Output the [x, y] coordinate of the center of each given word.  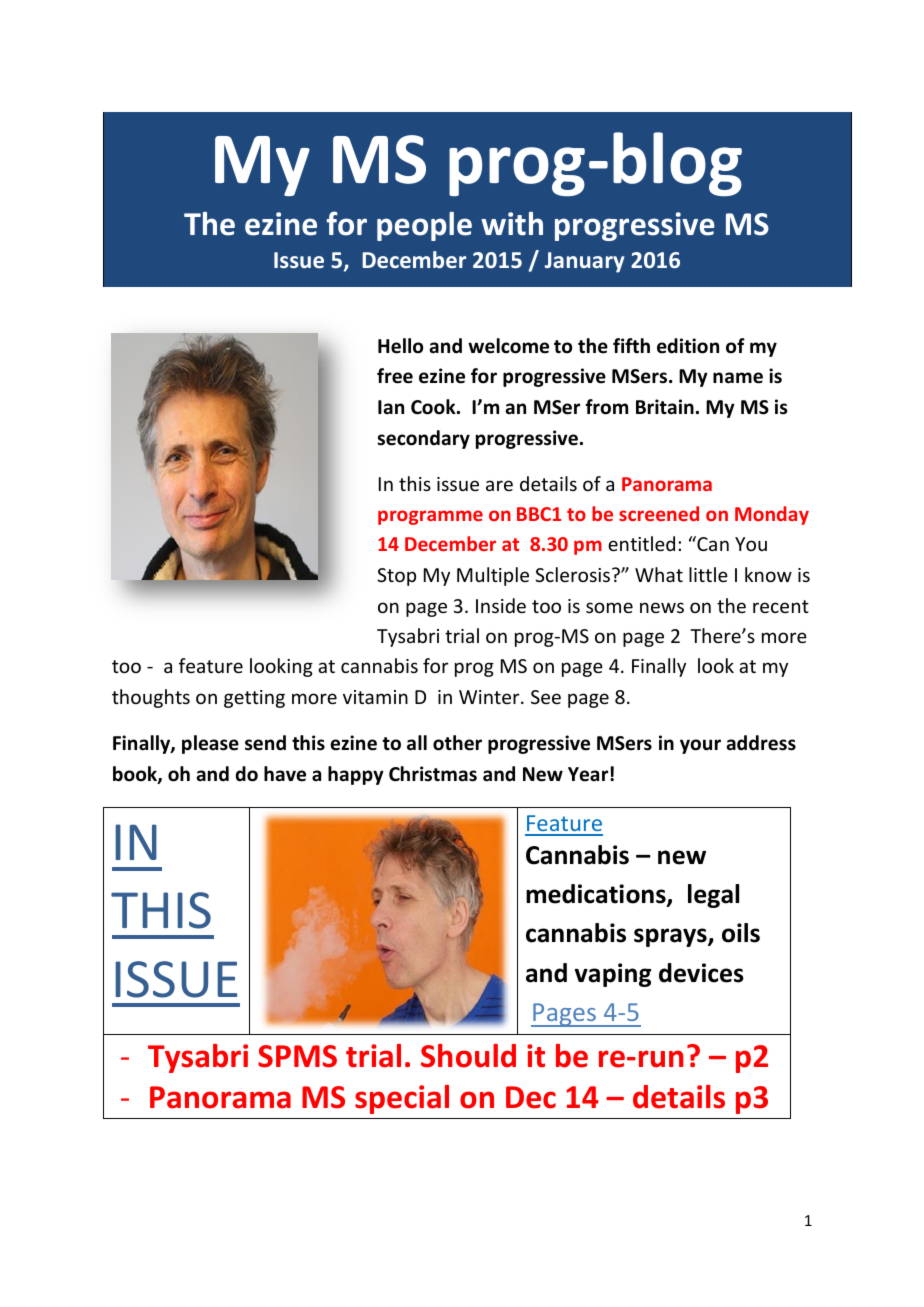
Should [468, 1056]
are [499, 485]
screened [659, 513]
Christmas [433, 774]
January [585, 262]
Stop [396, 577]
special [402, 1099]
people [424, 226]
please [210, 744]
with [512, 224]
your [700, 746]
